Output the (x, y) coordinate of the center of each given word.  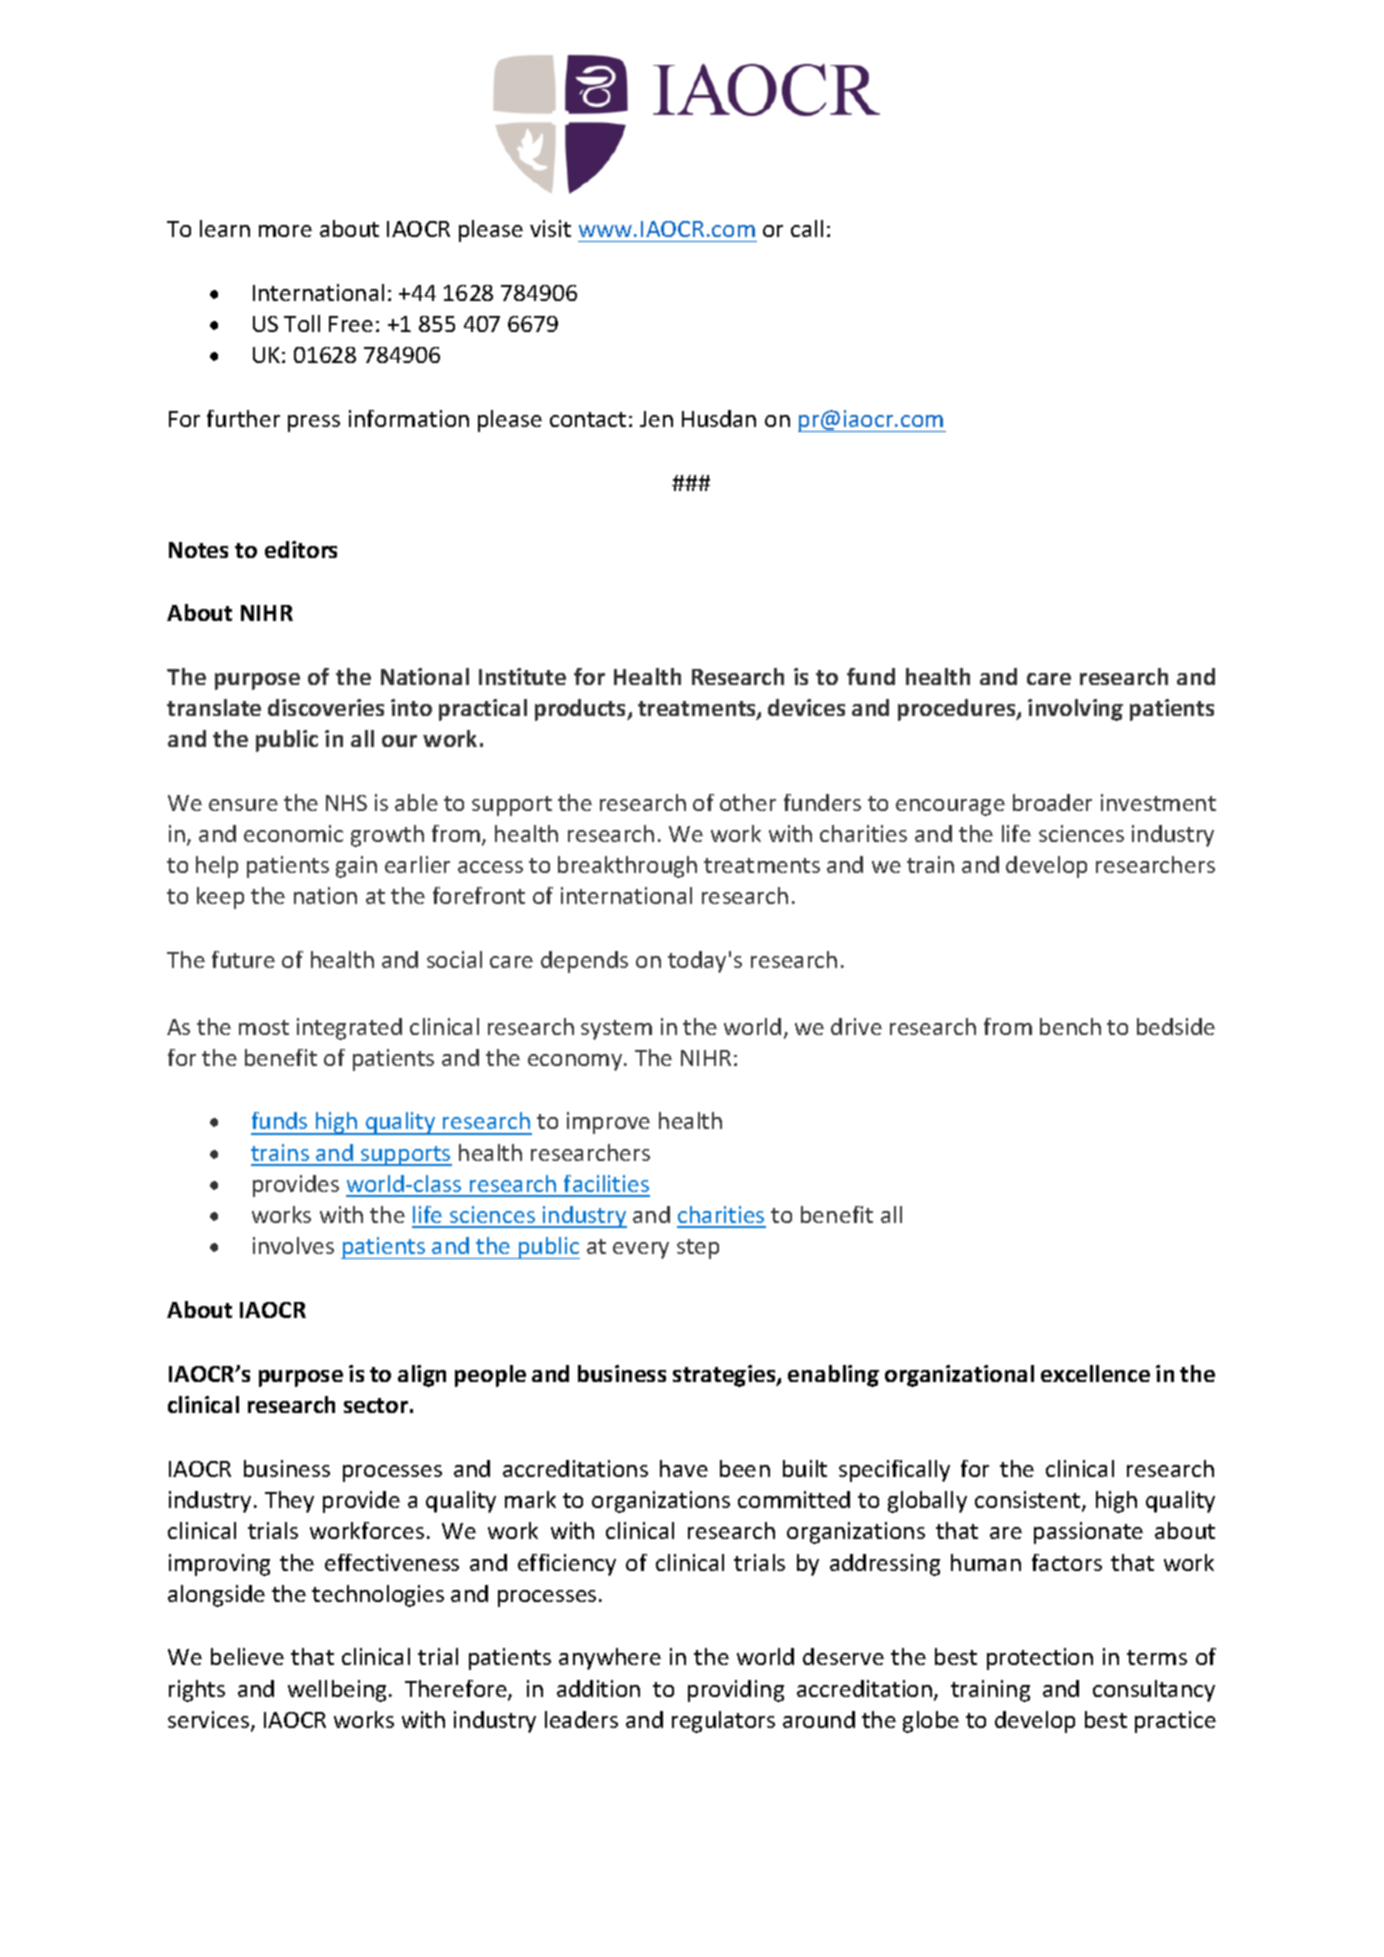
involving (1075, 710)
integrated (349, 1029)
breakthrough (627, 867)
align (422, 1376)
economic (293, 833)
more (285, 231)
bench (1070, 1026)
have (684, 1468)
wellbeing (337, 1691)
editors (301, 549)
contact (588, 419)
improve (608, 1123)
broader (1052, 802)
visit (550, 228)
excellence (1095, 1373)
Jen (656, 419)
